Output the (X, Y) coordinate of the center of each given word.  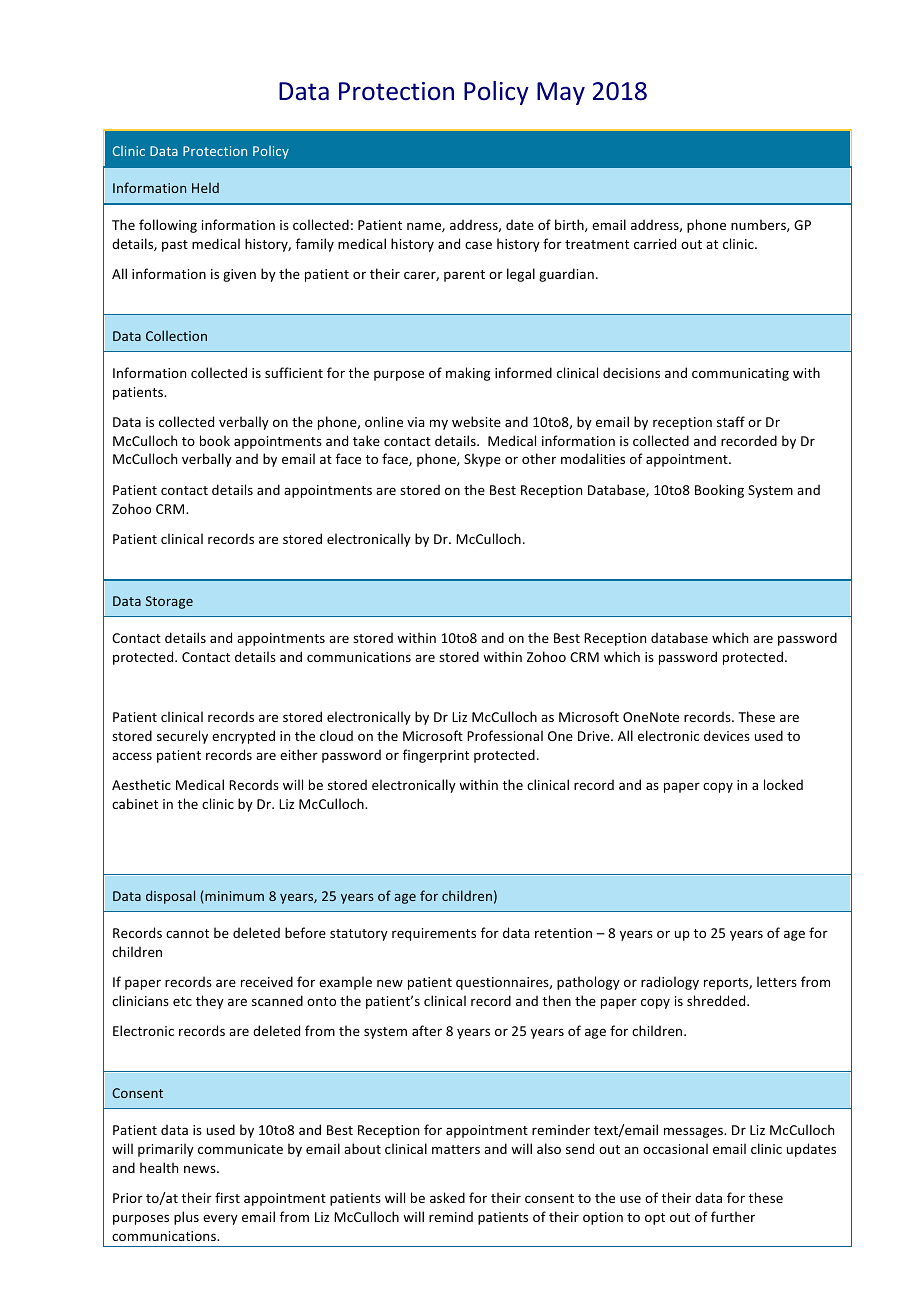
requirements (434, 934)
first (227, 1197)
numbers (759, 225)
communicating (740, 374)
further (733, 1216)
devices (727, 735)
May (561, 93)
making (468, 374)
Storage (169, 602)
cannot (187, 933)
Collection (176, 335)
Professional (505, 735)
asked (447, 1197)
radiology (670, 983)
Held (205, 188)
